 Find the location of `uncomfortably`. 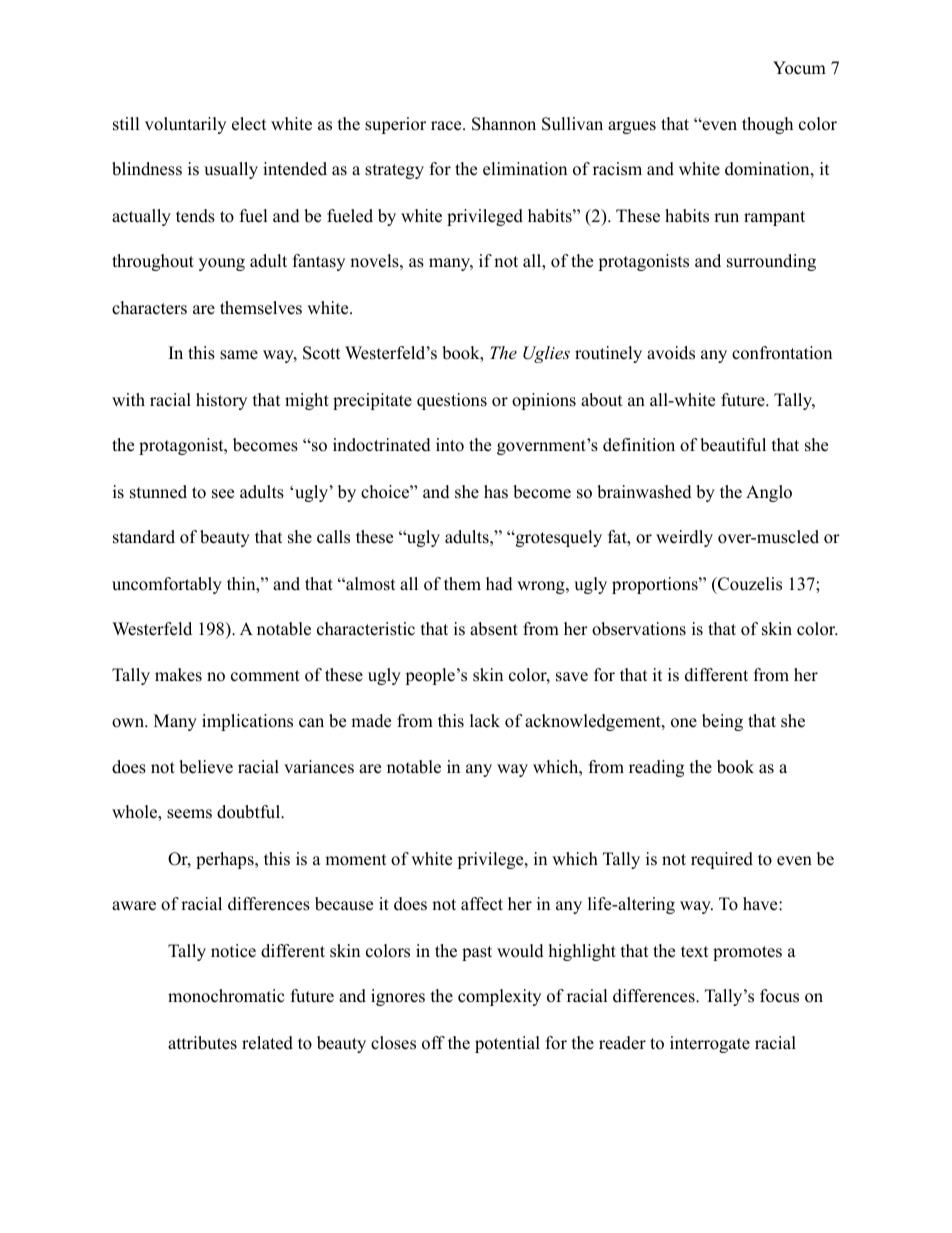

uncomfortably is located at coordinates (167, 585).
